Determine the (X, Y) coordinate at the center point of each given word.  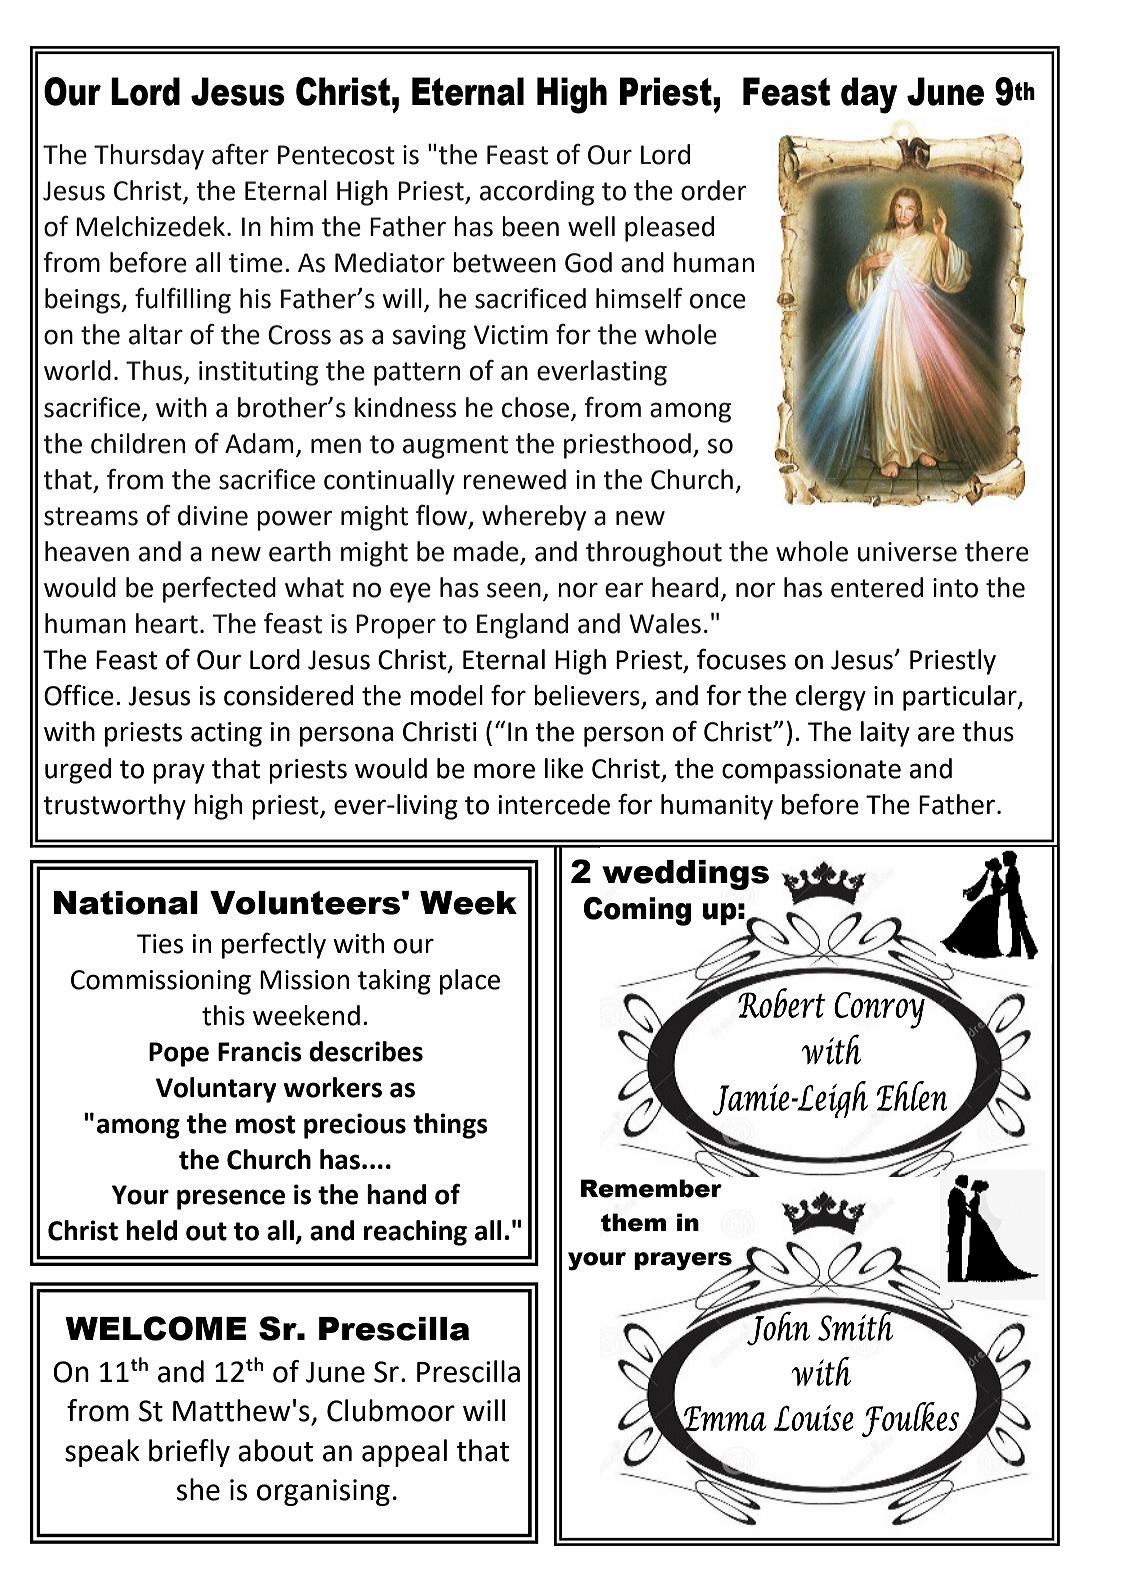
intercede (554, 804)
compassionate (811, 771)
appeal (404, 1453)
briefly (189, 1453)
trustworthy (114, 807)
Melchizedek (152, 226)
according (537, 193)
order (713, 190)
